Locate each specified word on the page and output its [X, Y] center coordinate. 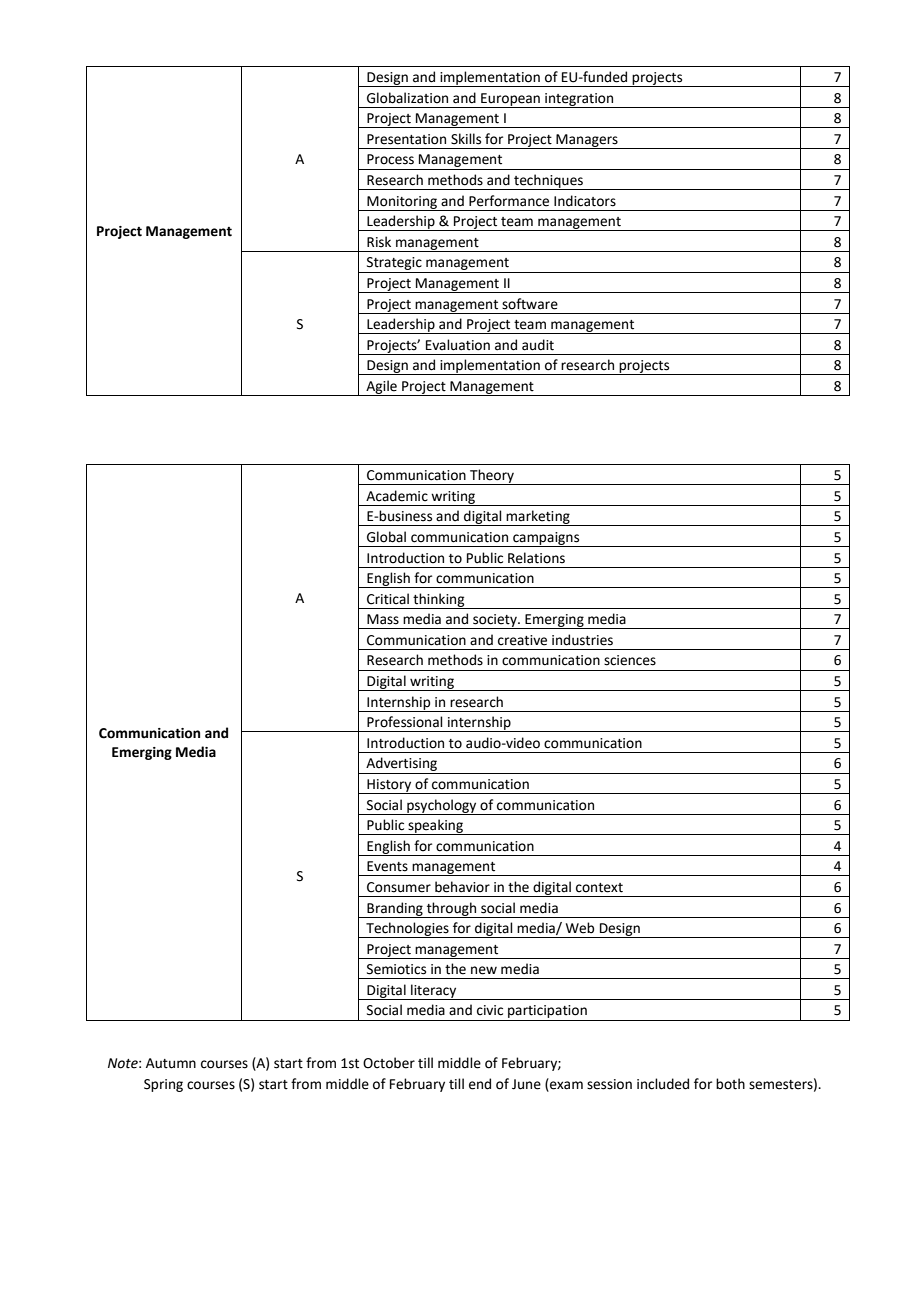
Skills [466, 139]
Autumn [171, 1063]
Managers [587, 141]
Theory [492, 477]
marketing [538, 518]
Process [390, 159]
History [389, 786]
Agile [381, 388]
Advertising [402, 765]
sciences [630, 660]
